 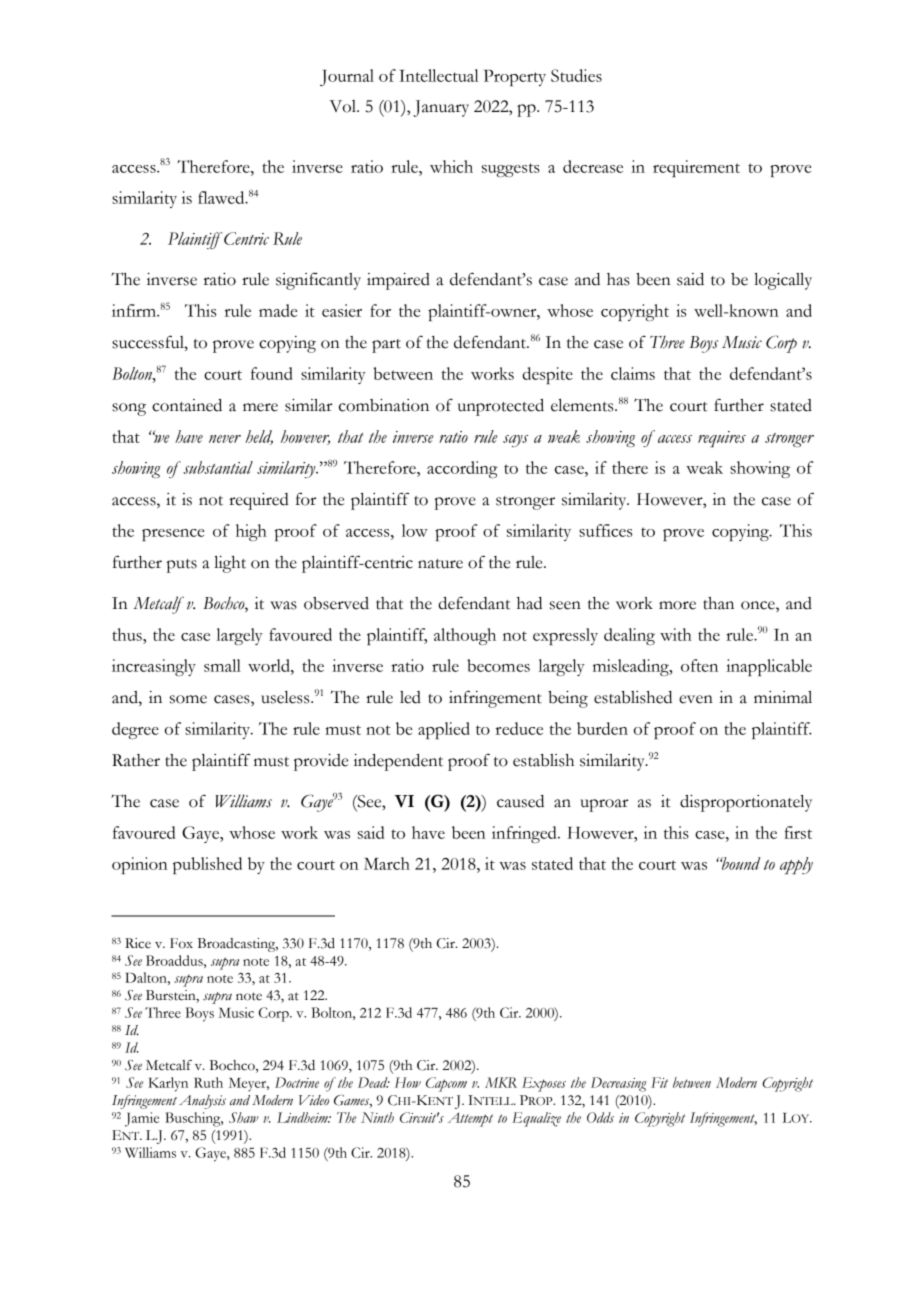 What do you see at coordinates (696, 168) in the document?
I see `requirement` at bounding box center [696, 168].
